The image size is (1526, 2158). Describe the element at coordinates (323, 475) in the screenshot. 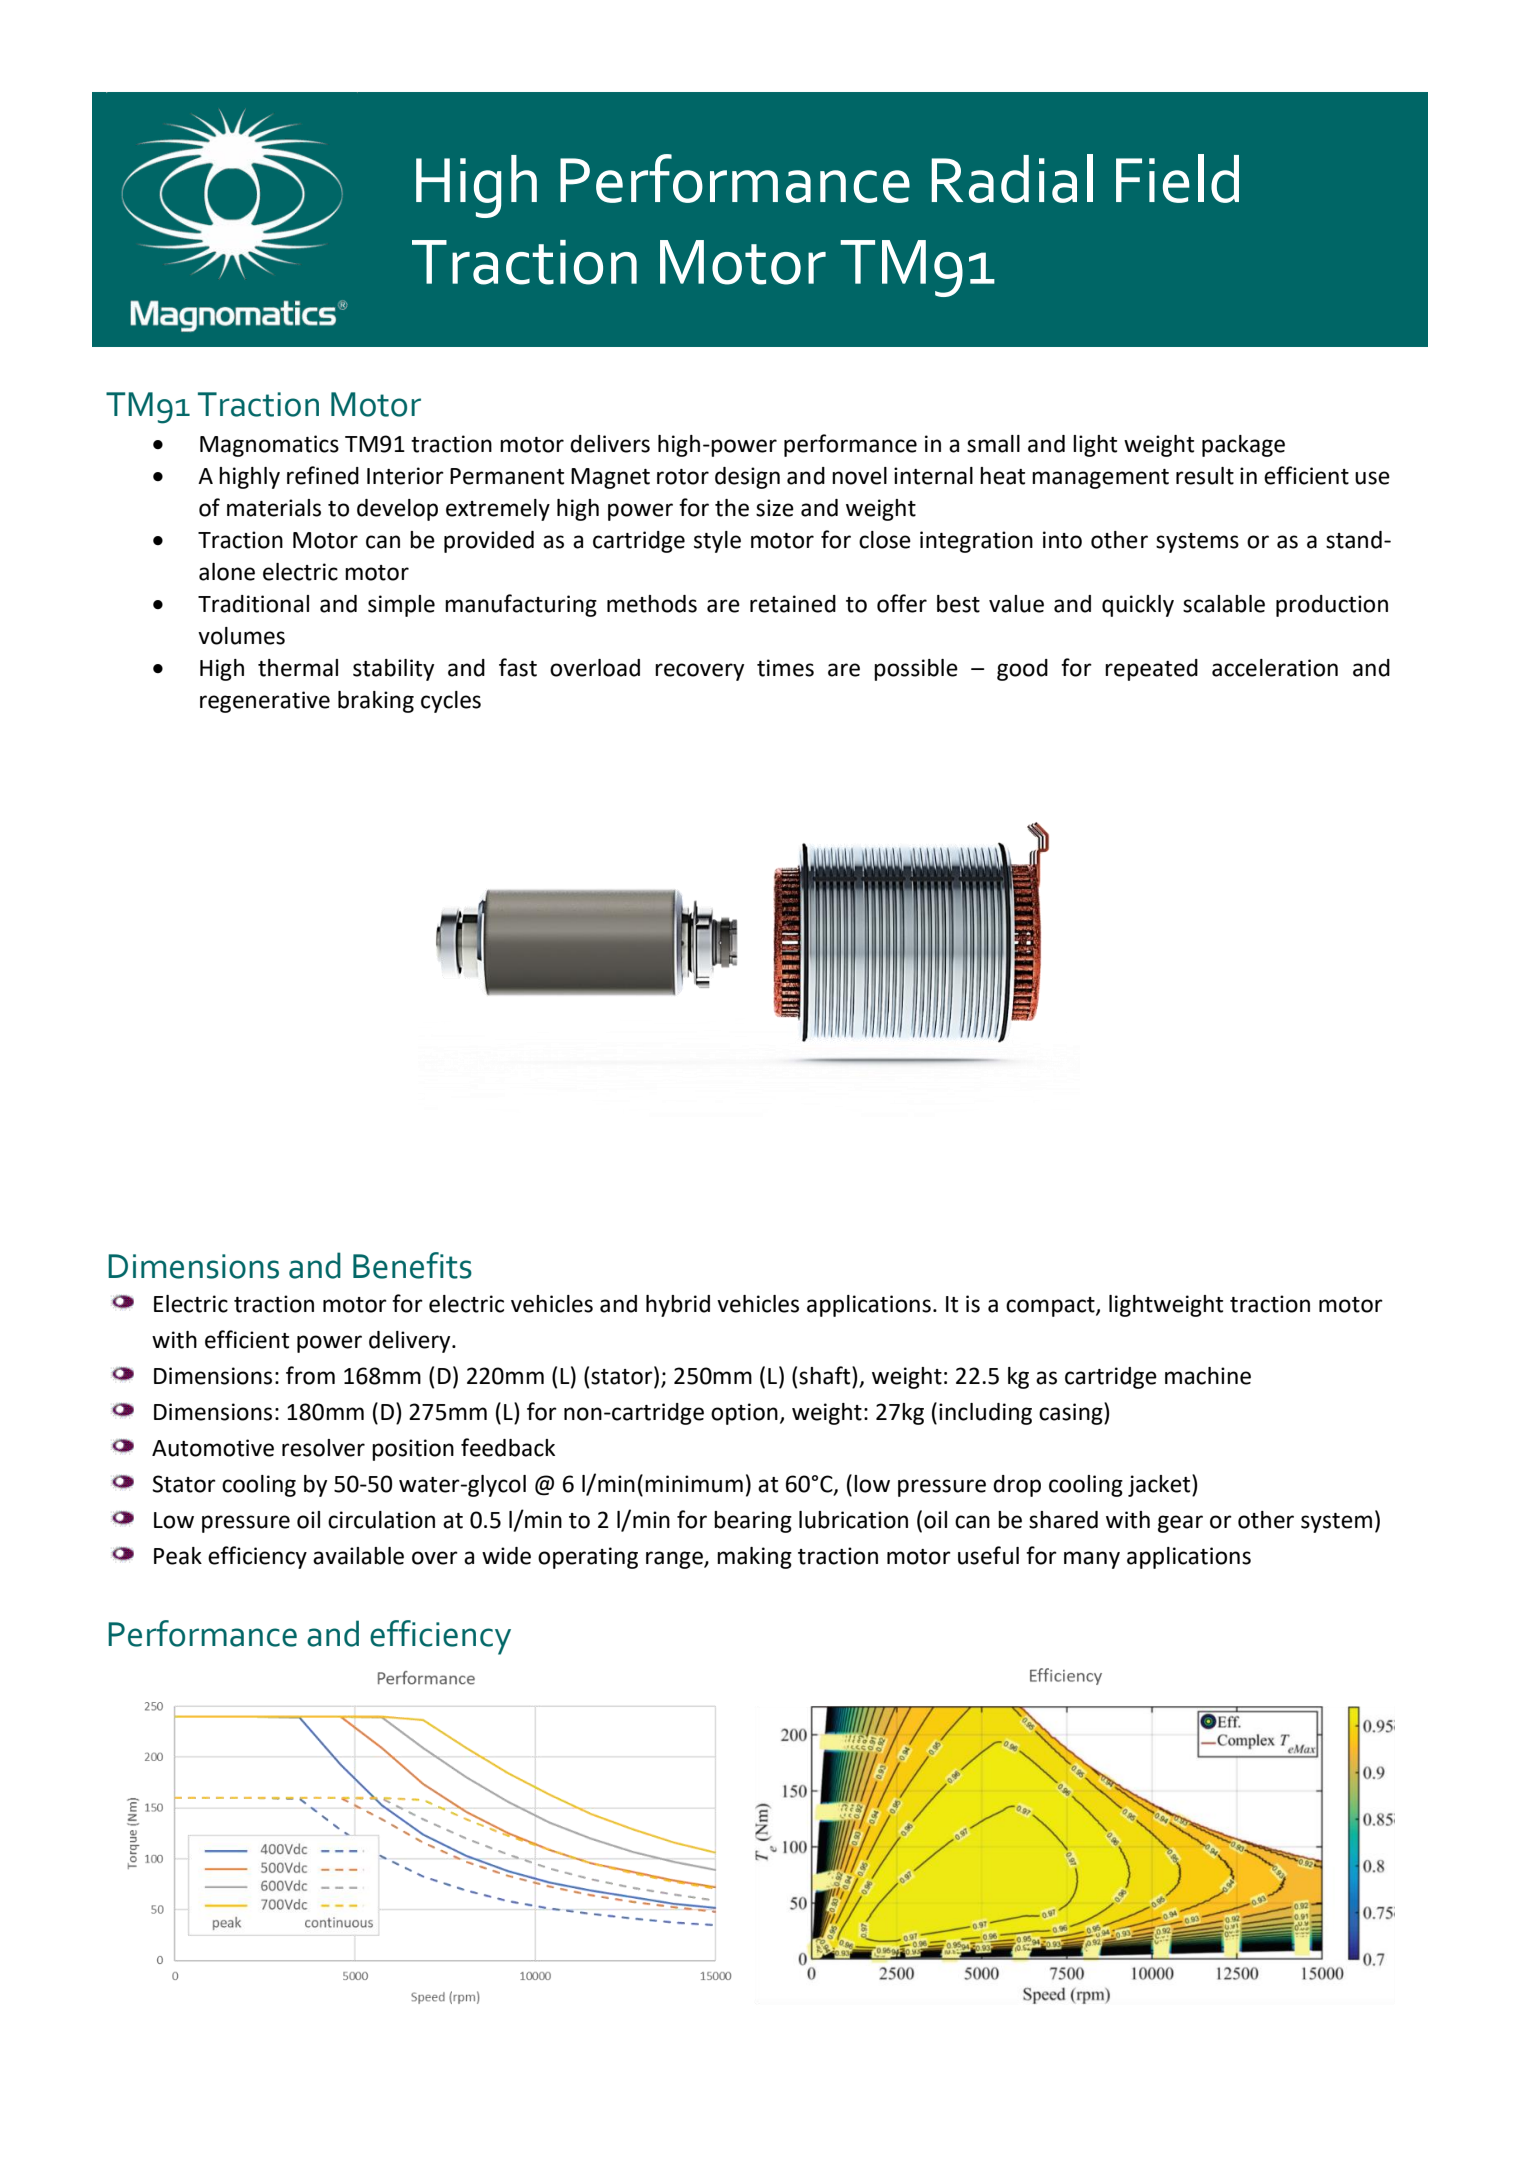

I see `refined` at that location.
